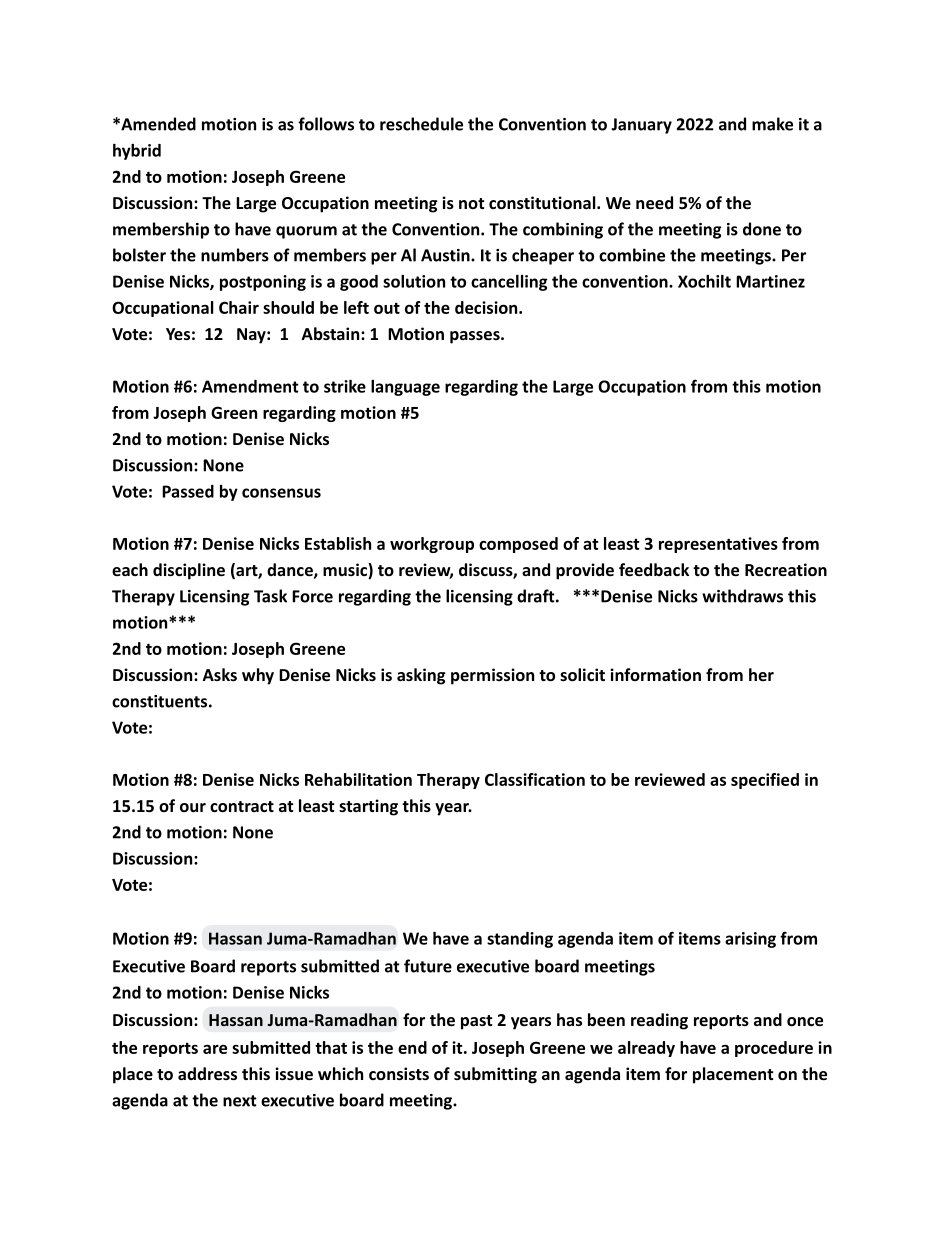 The width and height of the screenshot is (952, 1233). Describe the element at coordinates (207, 1073) in the screenshot. I see `address` at that location.
